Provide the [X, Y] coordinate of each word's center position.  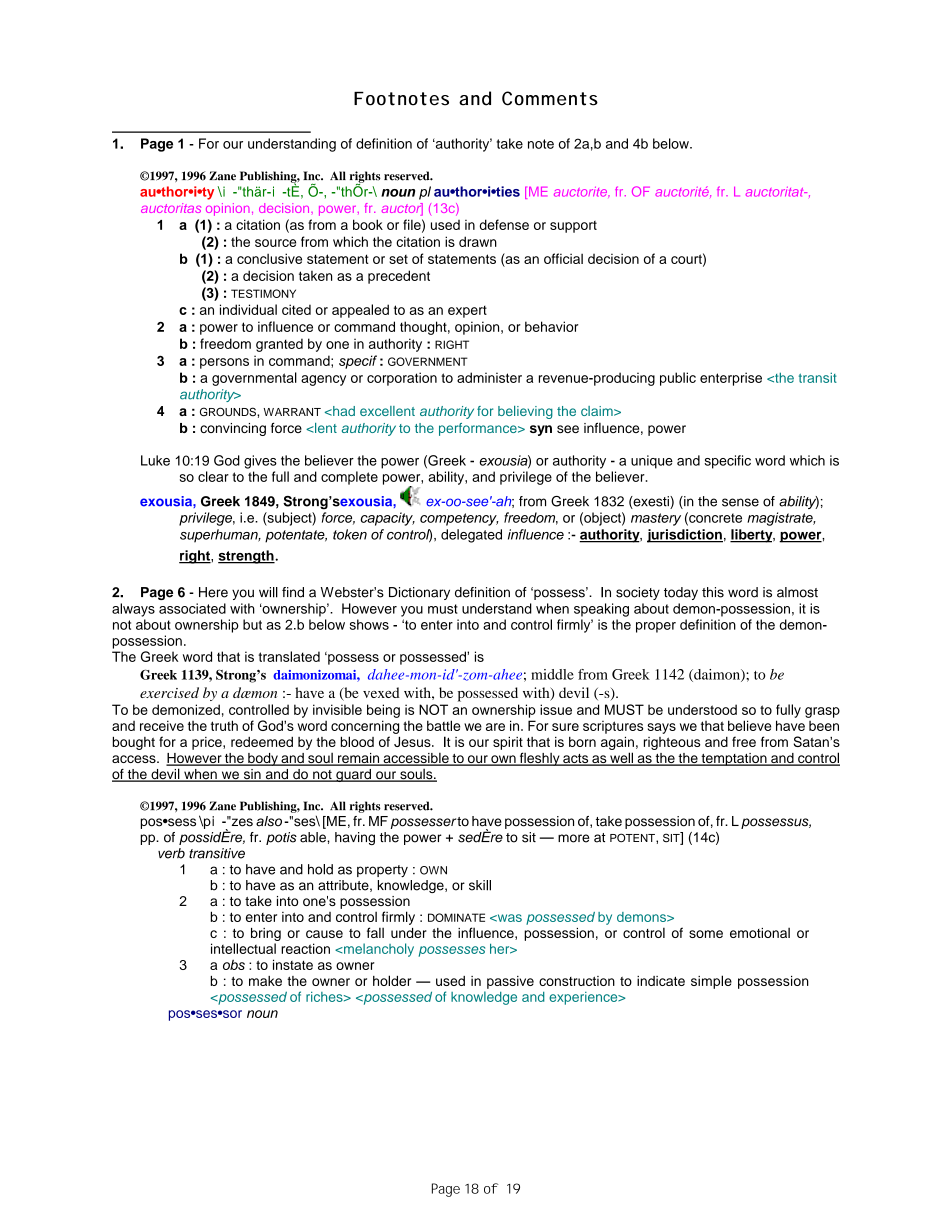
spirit [508, 743]
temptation [734, 759]
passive [510, 982]
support [573, 227]
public [678, 379]
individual [248, 309]
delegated [471, 536]
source [275, 243]
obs [234, 964]
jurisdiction [685, 536]
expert [467, 312]
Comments [550, 98]
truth [224, 725]
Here [213, 592]
